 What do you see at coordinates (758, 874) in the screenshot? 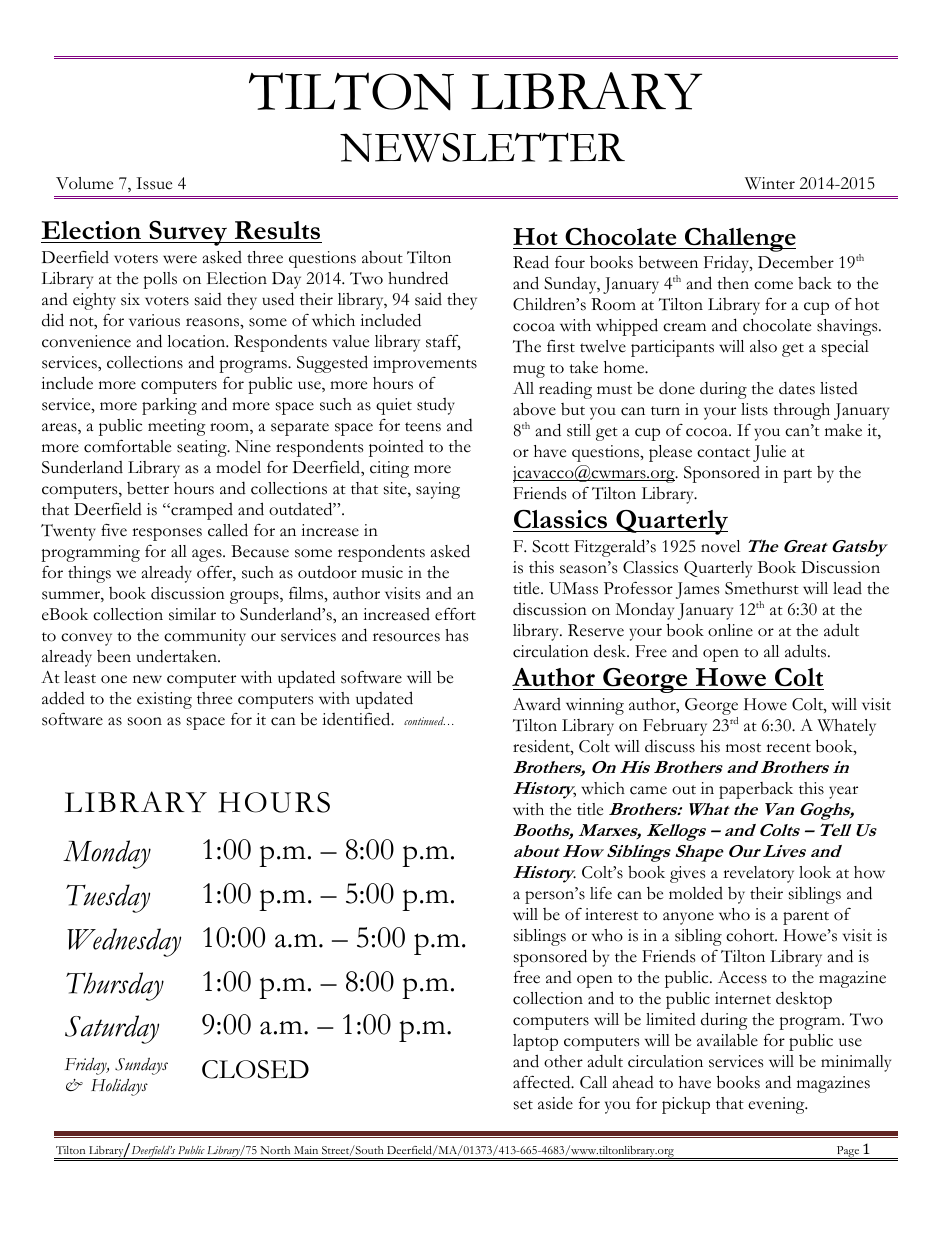
I see `revelatory` at bounding box center [758, 874].
